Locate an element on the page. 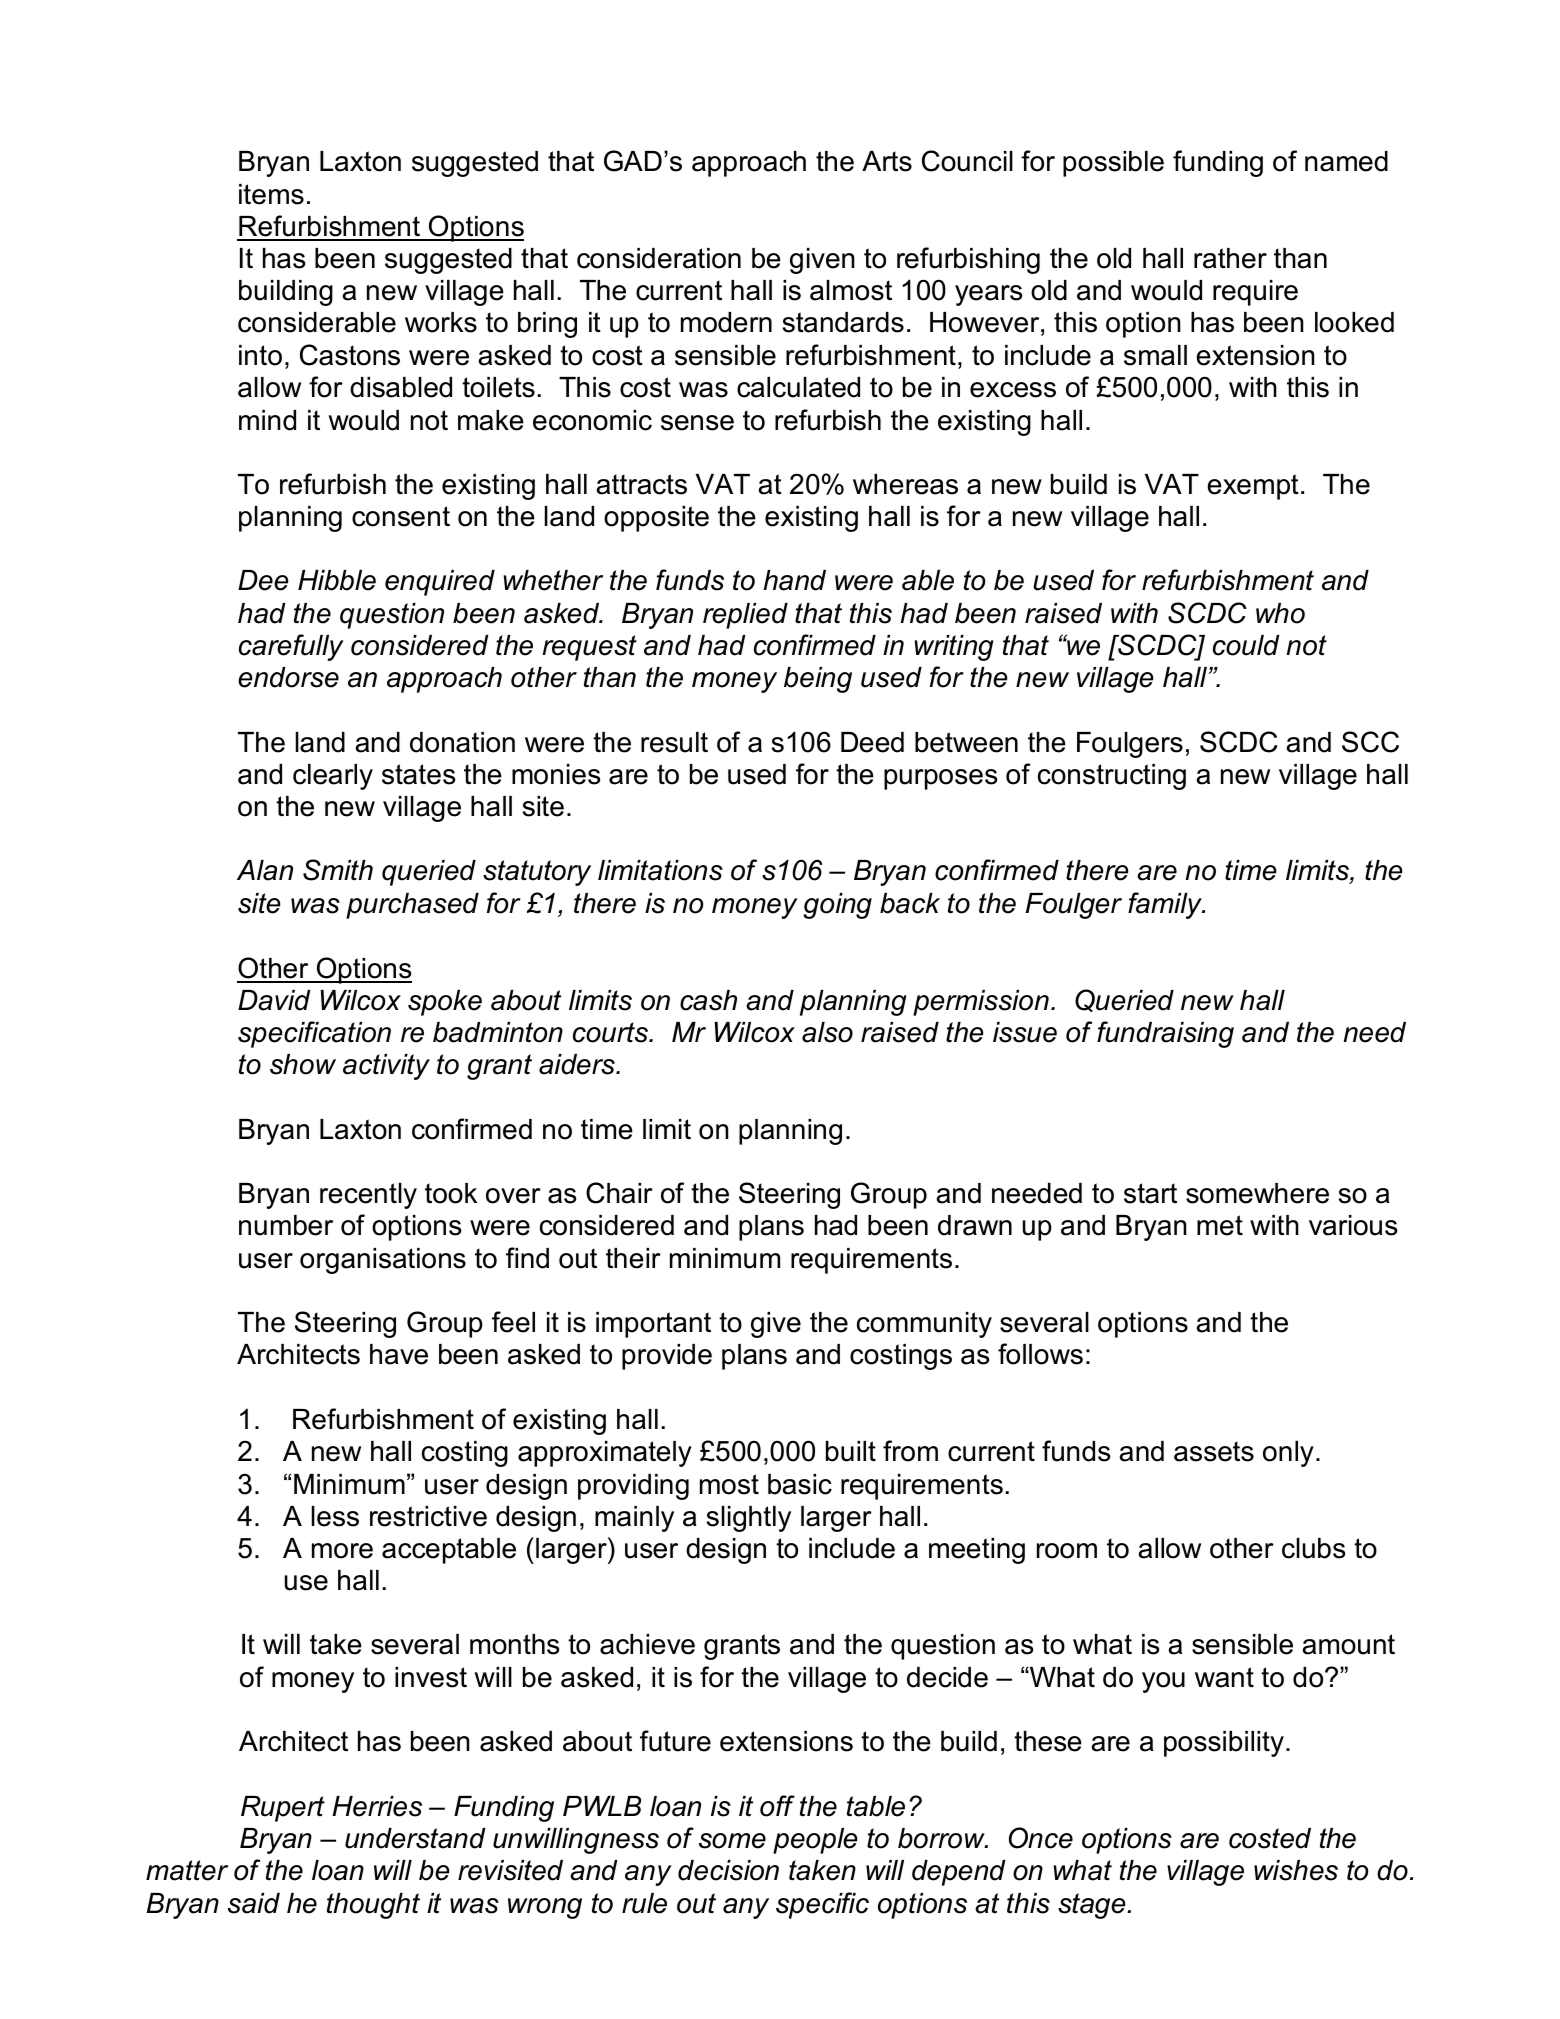 Image resolution: width=1560 pixels, height=2019 pixels. fundraising is located at coordinates (1165, 1034).
